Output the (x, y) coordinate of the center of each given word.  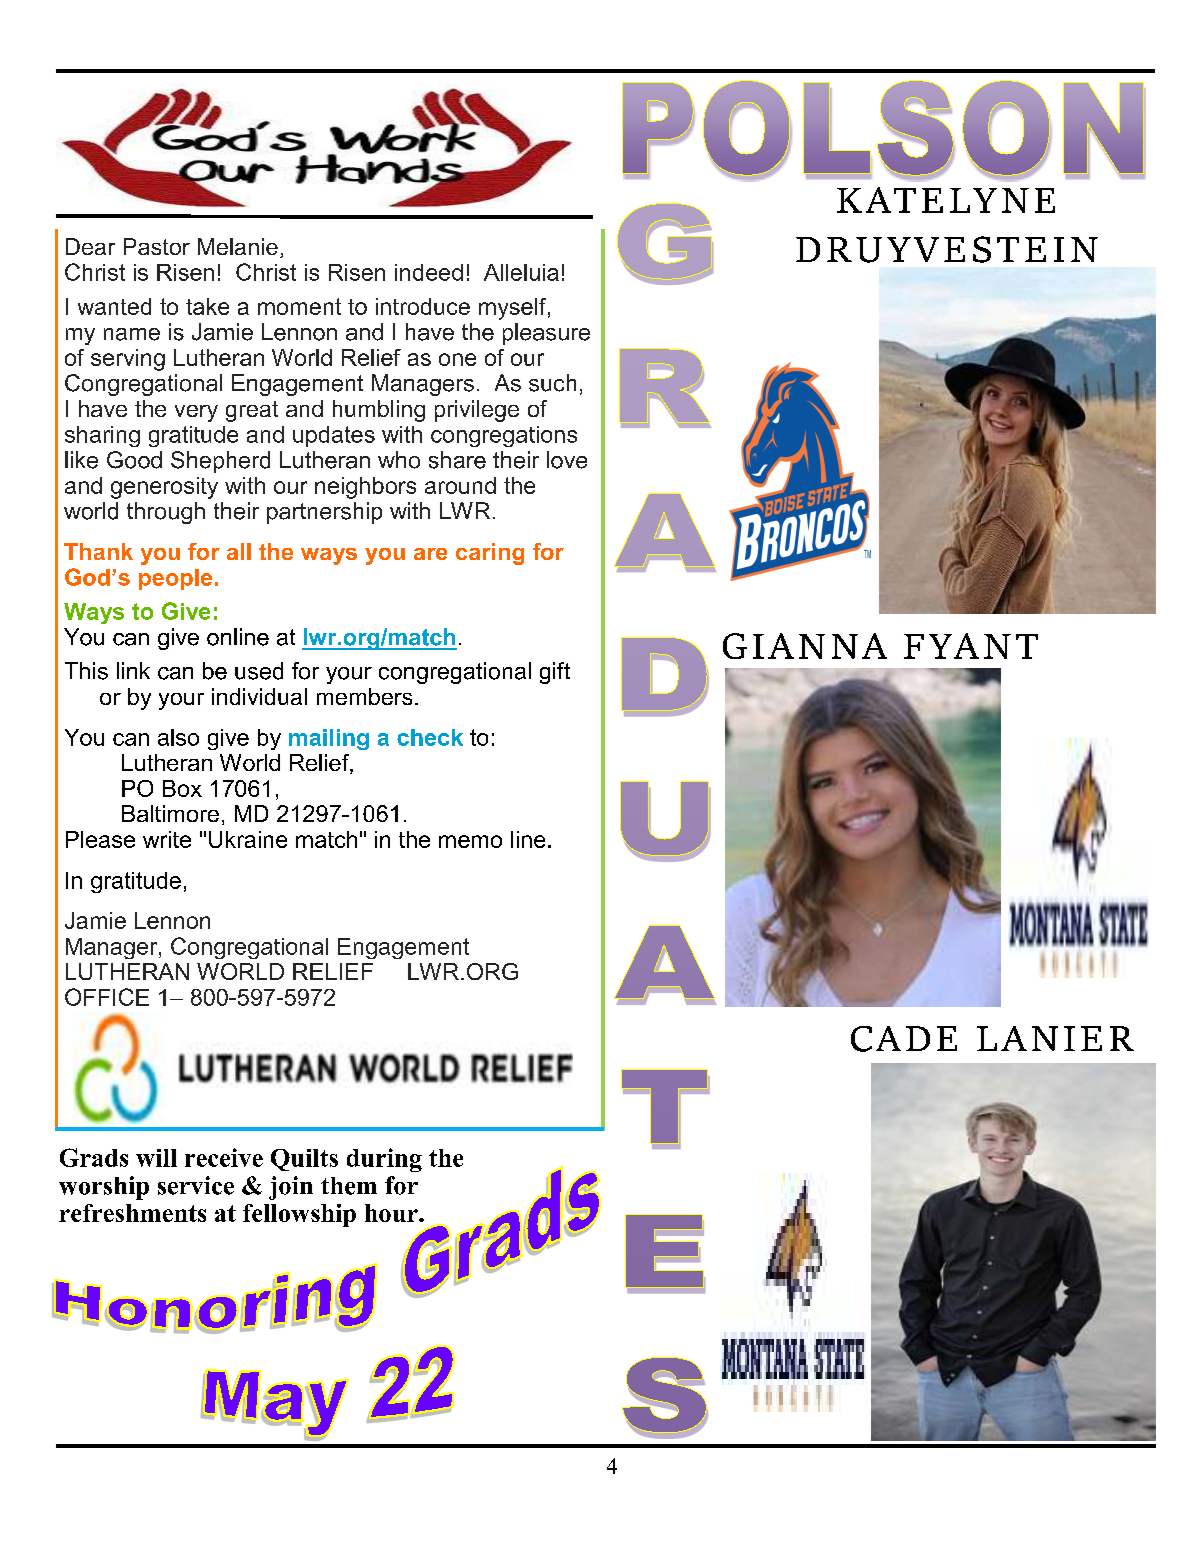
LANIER (1055, 1038)
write (167, 839)
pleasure (546, 334)
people (175, 579)
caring (490, 554)
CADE (904, 1039)
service (196, 1185)
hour (392, 1213)
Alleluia (521, 272)
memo (470, 841)
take (207, 306)
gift (555, 673)
